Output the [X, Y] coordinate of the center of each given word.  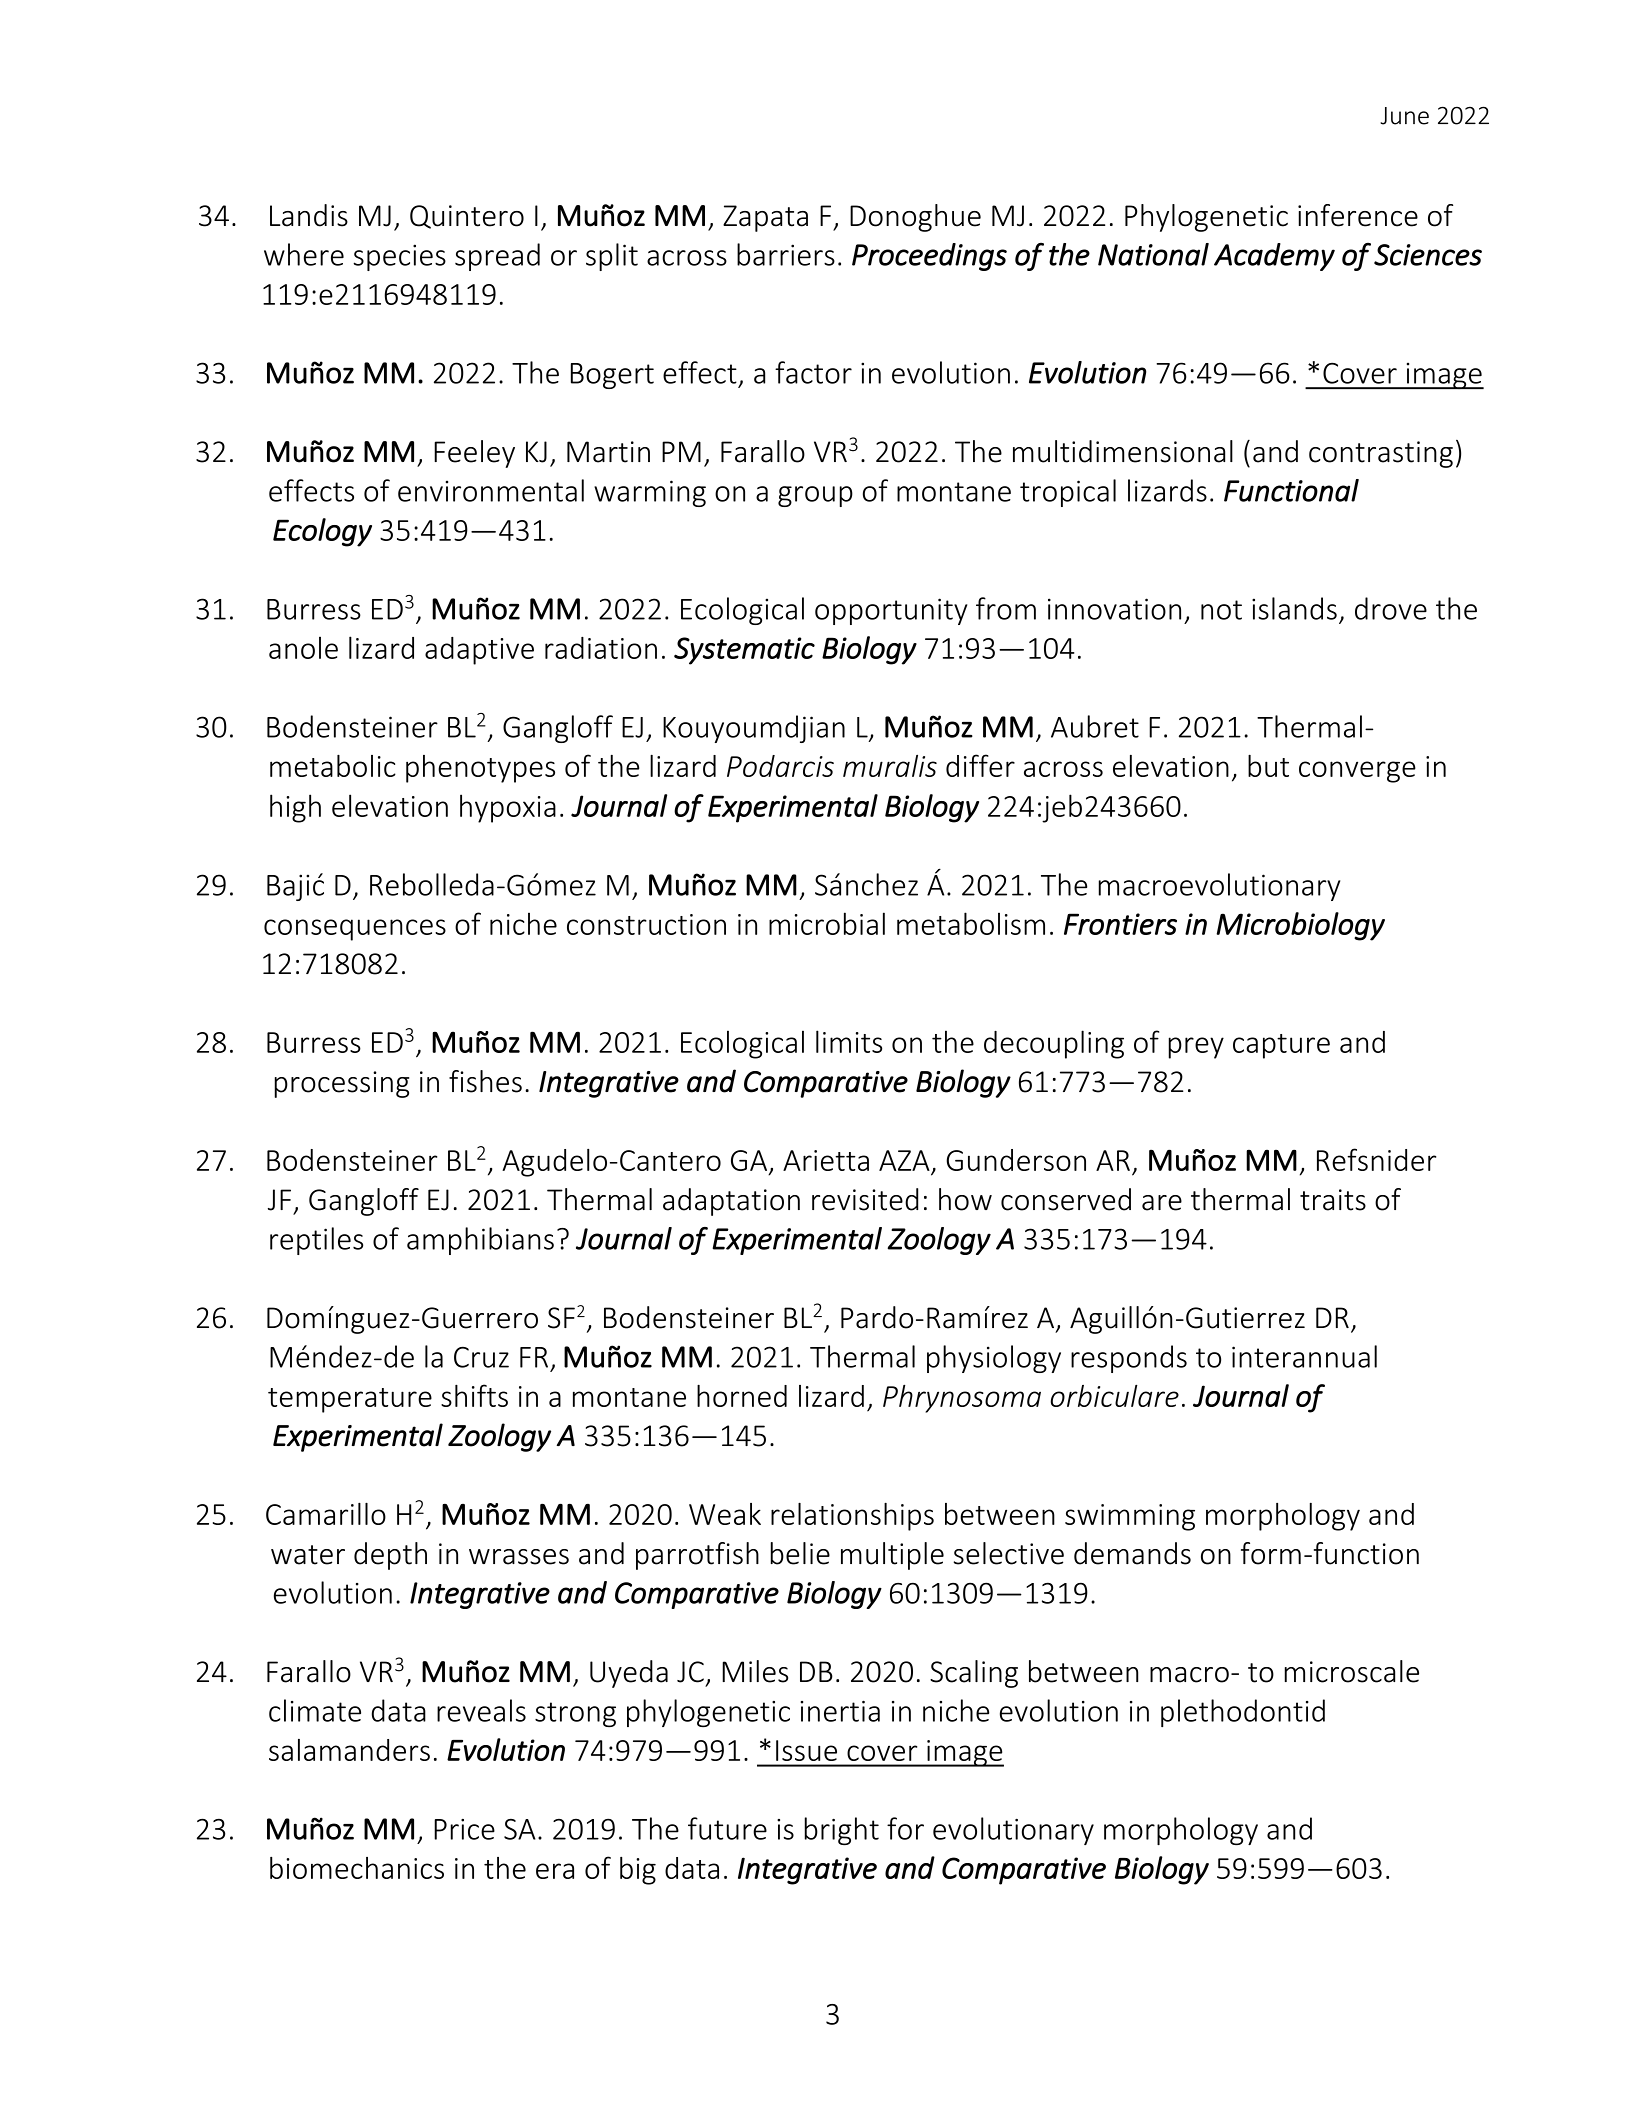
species [399, 257]
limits [849, 1041]
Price [464, 1829]
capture [1281, 1046]
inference [1358, 215]
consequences [355, 930]
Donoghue [915, 218]
